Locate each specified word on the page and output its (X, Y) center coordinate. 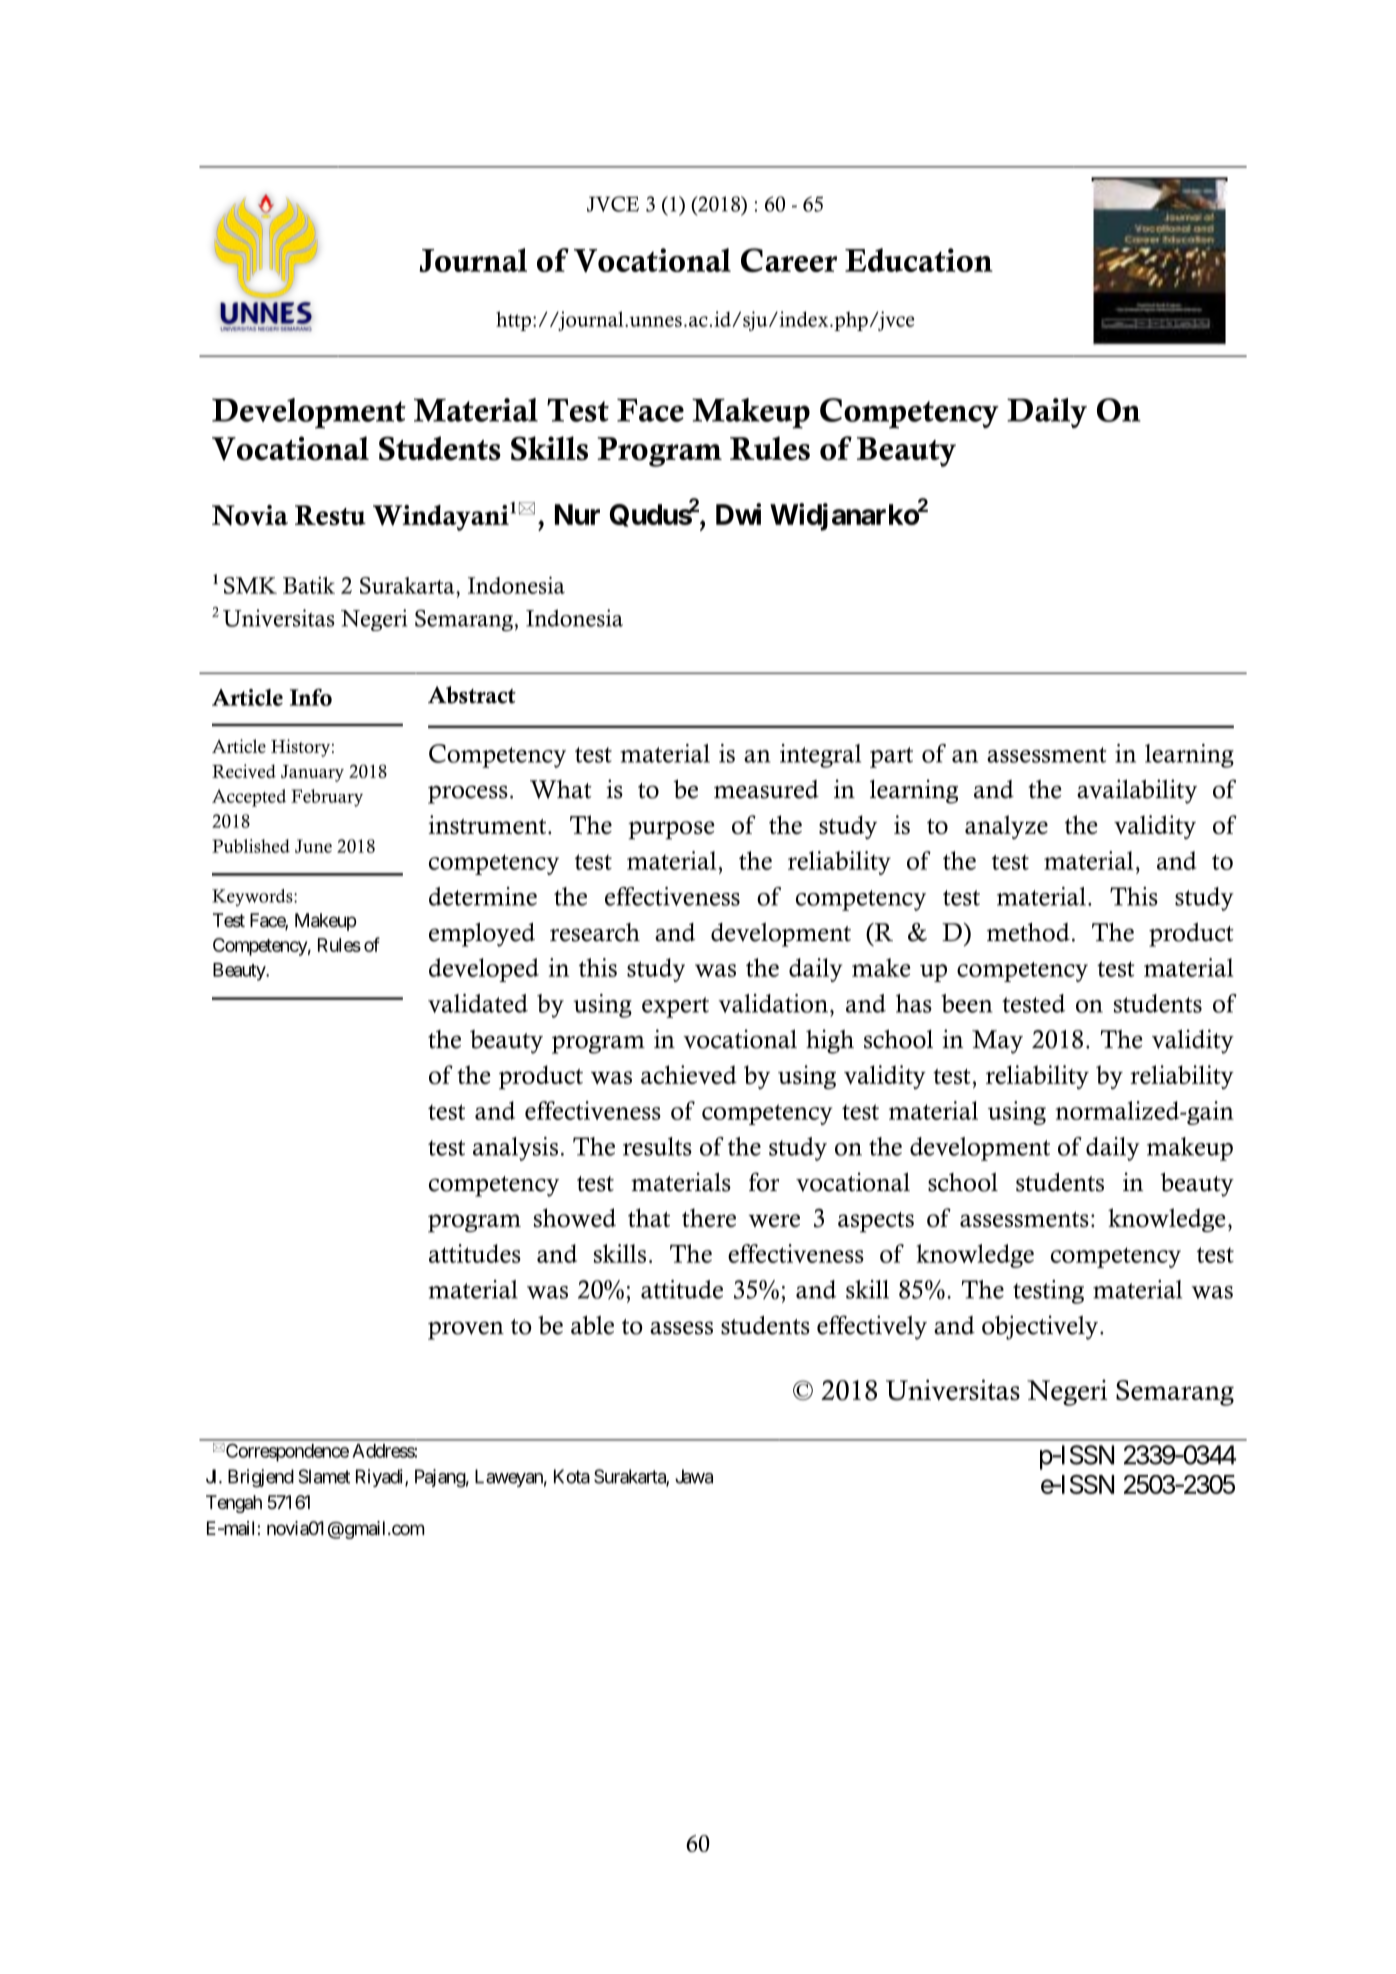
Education (919, 260)
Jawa (694, 1476)
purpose (671, 830)
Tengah (234, 1504)
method (1028, 932)
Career (789, 260)
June (313, 846)
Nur (577, 514)
